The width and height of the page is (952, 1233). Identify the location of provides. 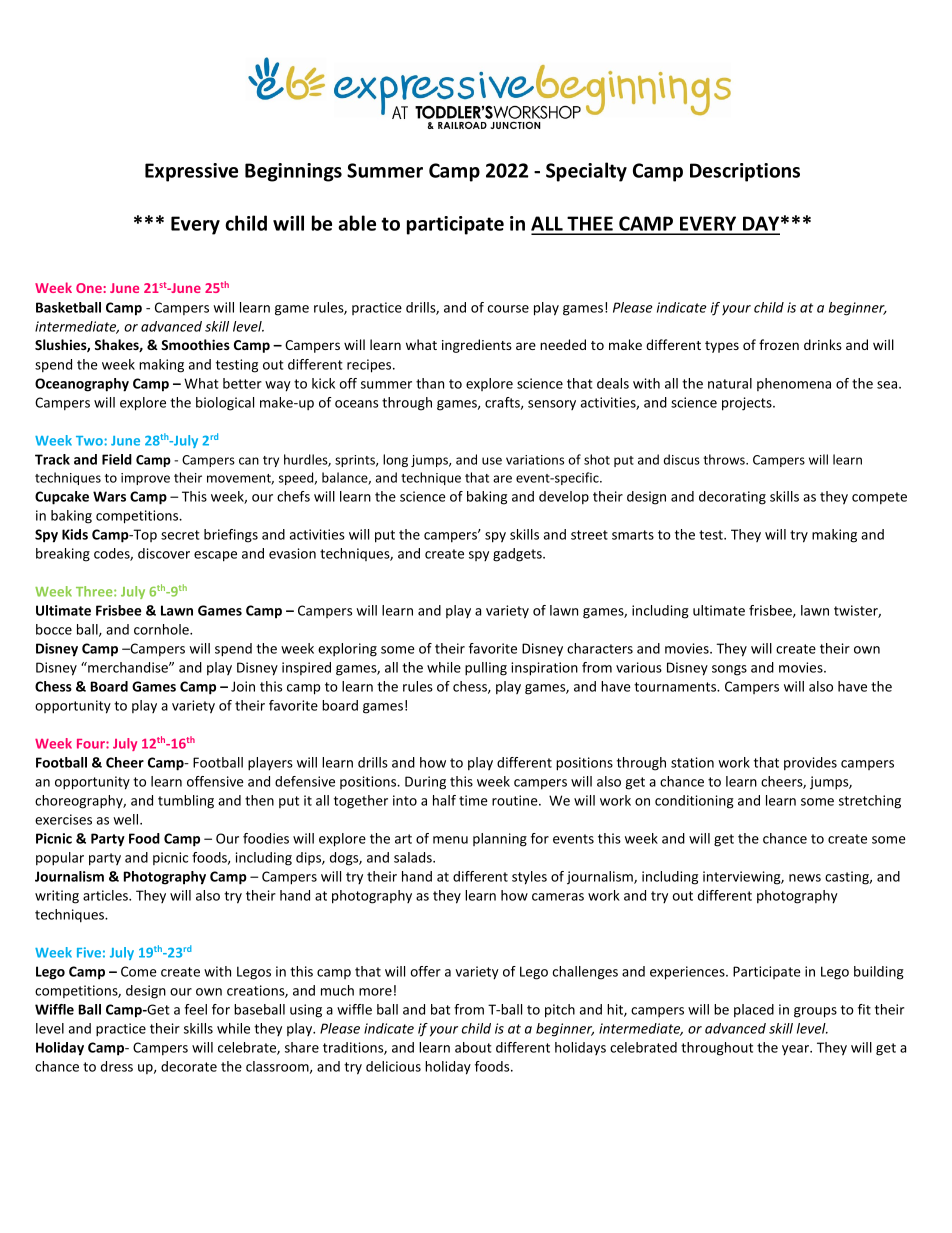
(810, 764).
